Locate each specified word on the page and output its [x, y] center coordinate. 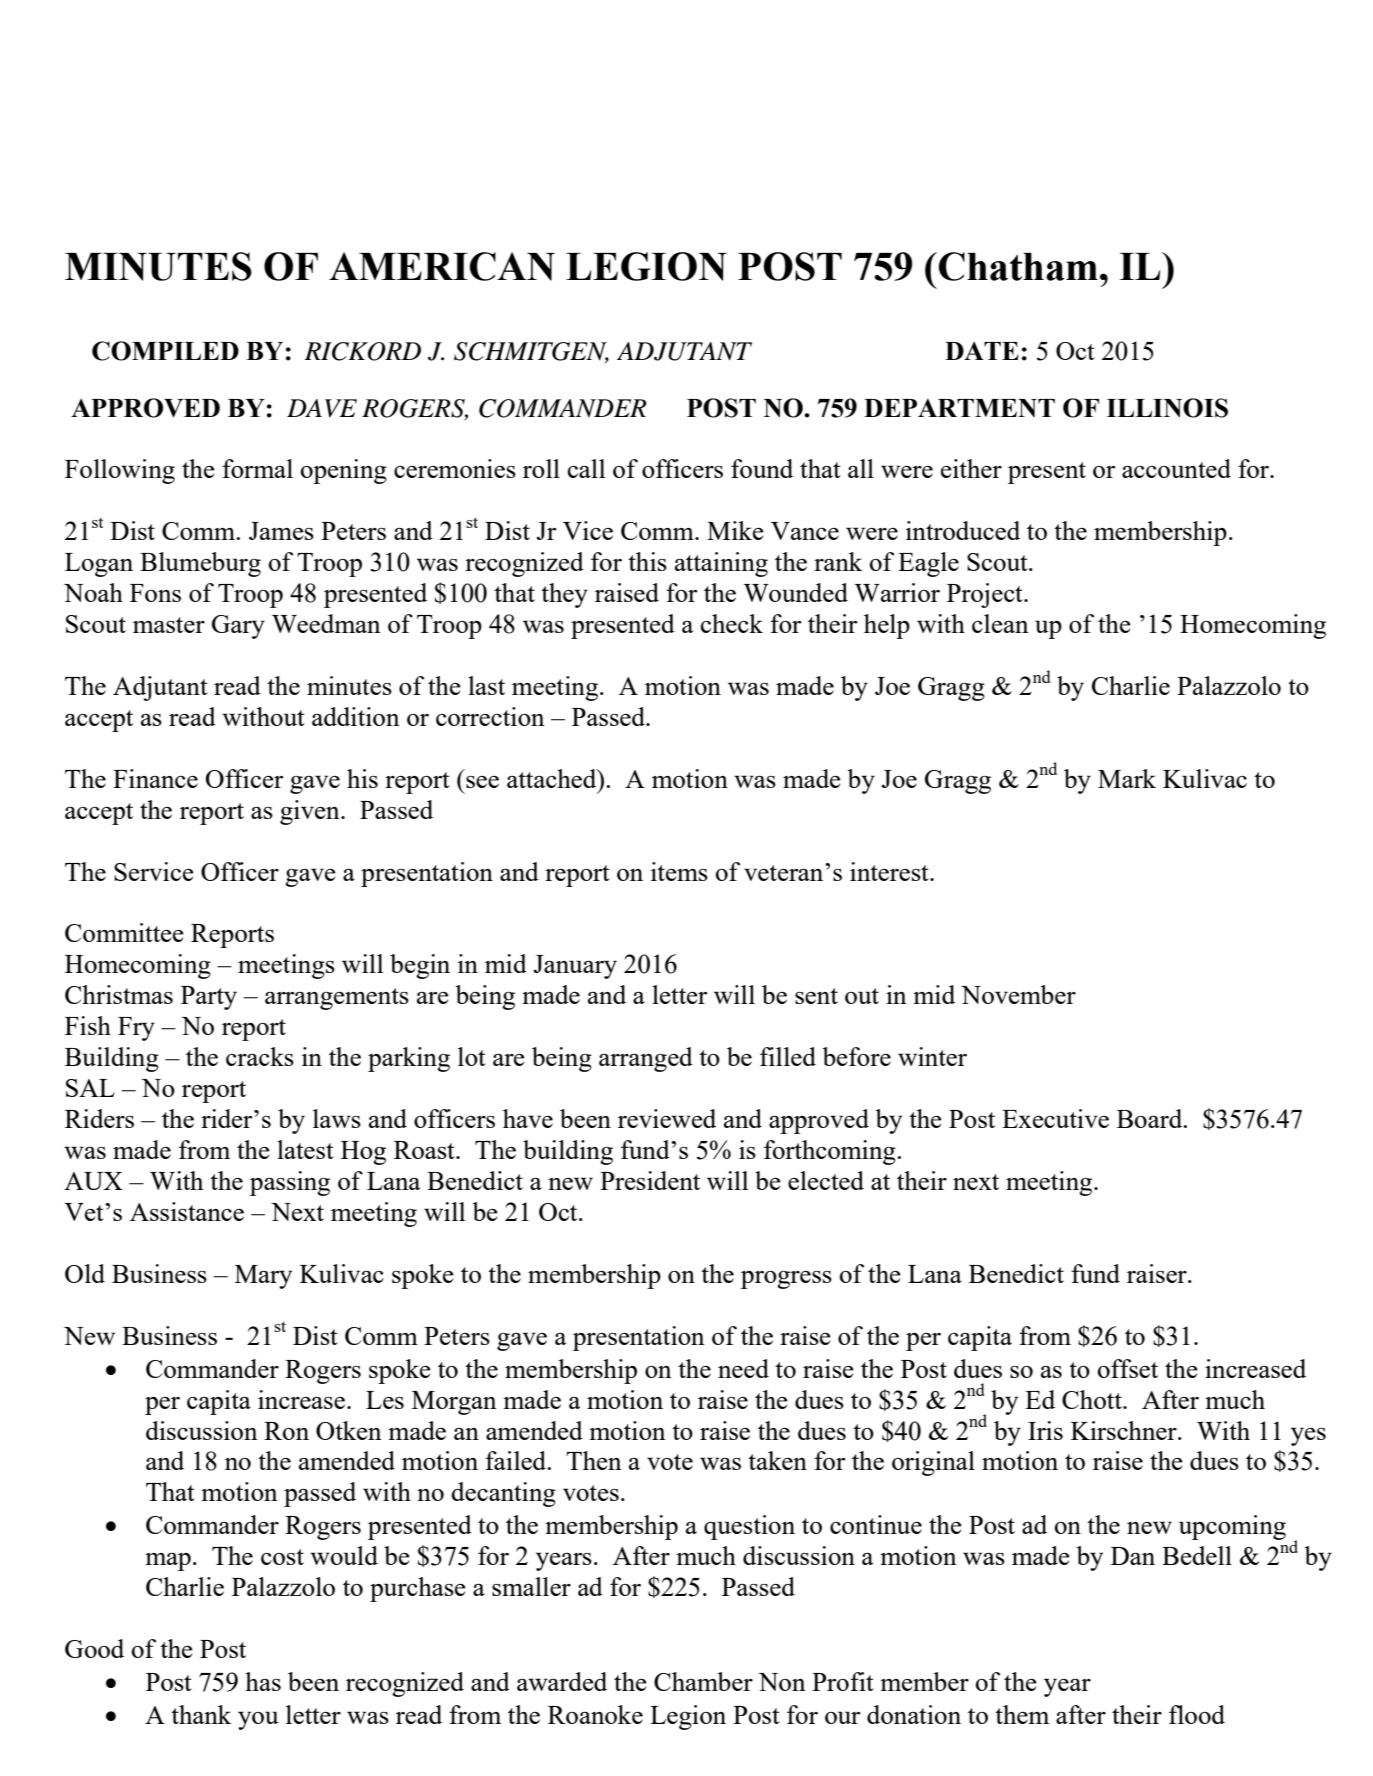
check [732, 623]
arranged [646, 1059]
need [743, 1368]
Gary [238, 627]
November [1018, 994]
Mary [263, 1277]
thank [201, 1714]
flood [1197, 1714]
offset [1128, 1368]
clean [1000, 623]
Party [209, 998]
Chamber [703, 1681]
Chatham [1018, 266]
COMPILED [165, 351]
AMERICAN [442, 266]
